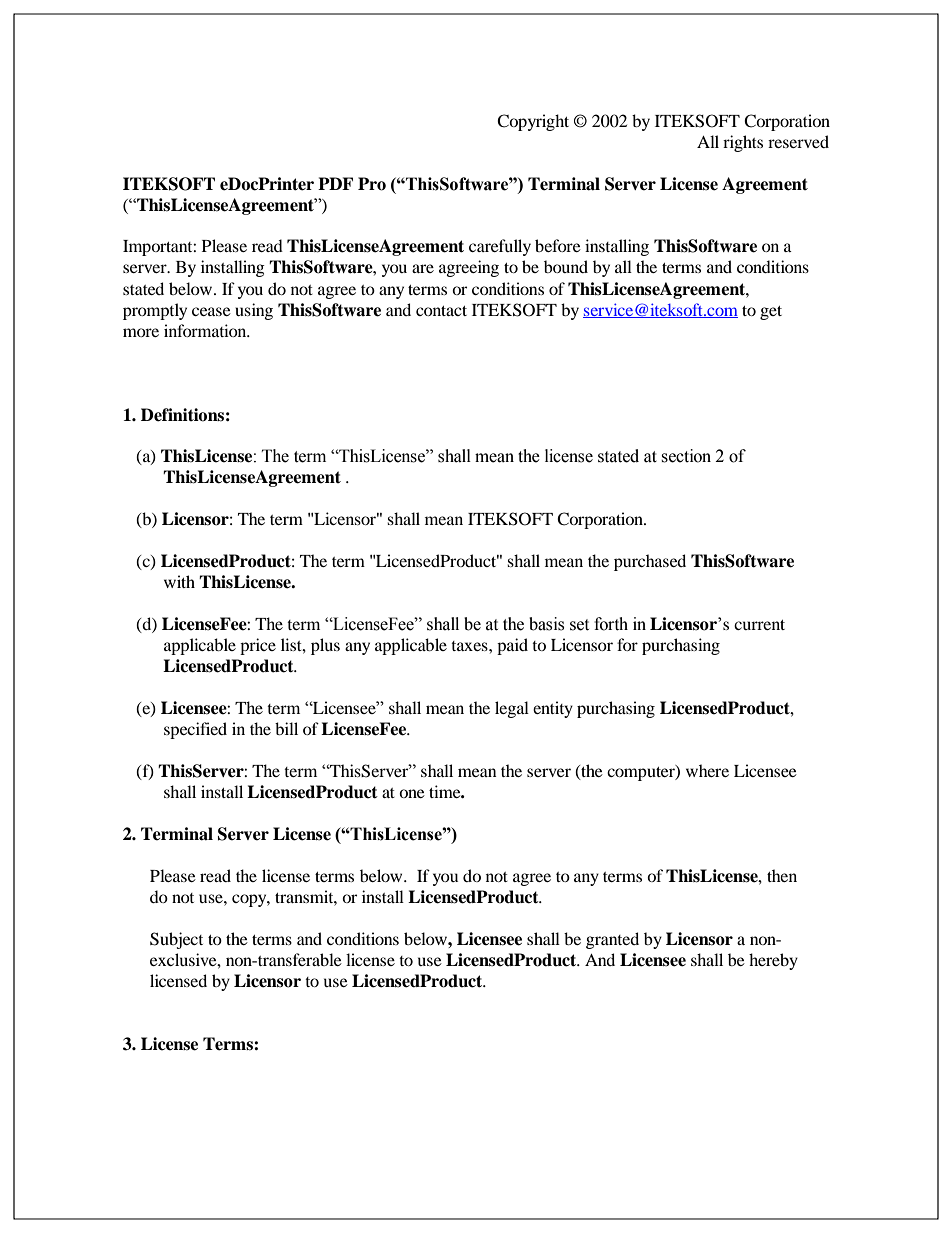 This document has width=952, height=1233. Describe the element at coordinates (470, 646) in the document. I see `taxes` at that location.
